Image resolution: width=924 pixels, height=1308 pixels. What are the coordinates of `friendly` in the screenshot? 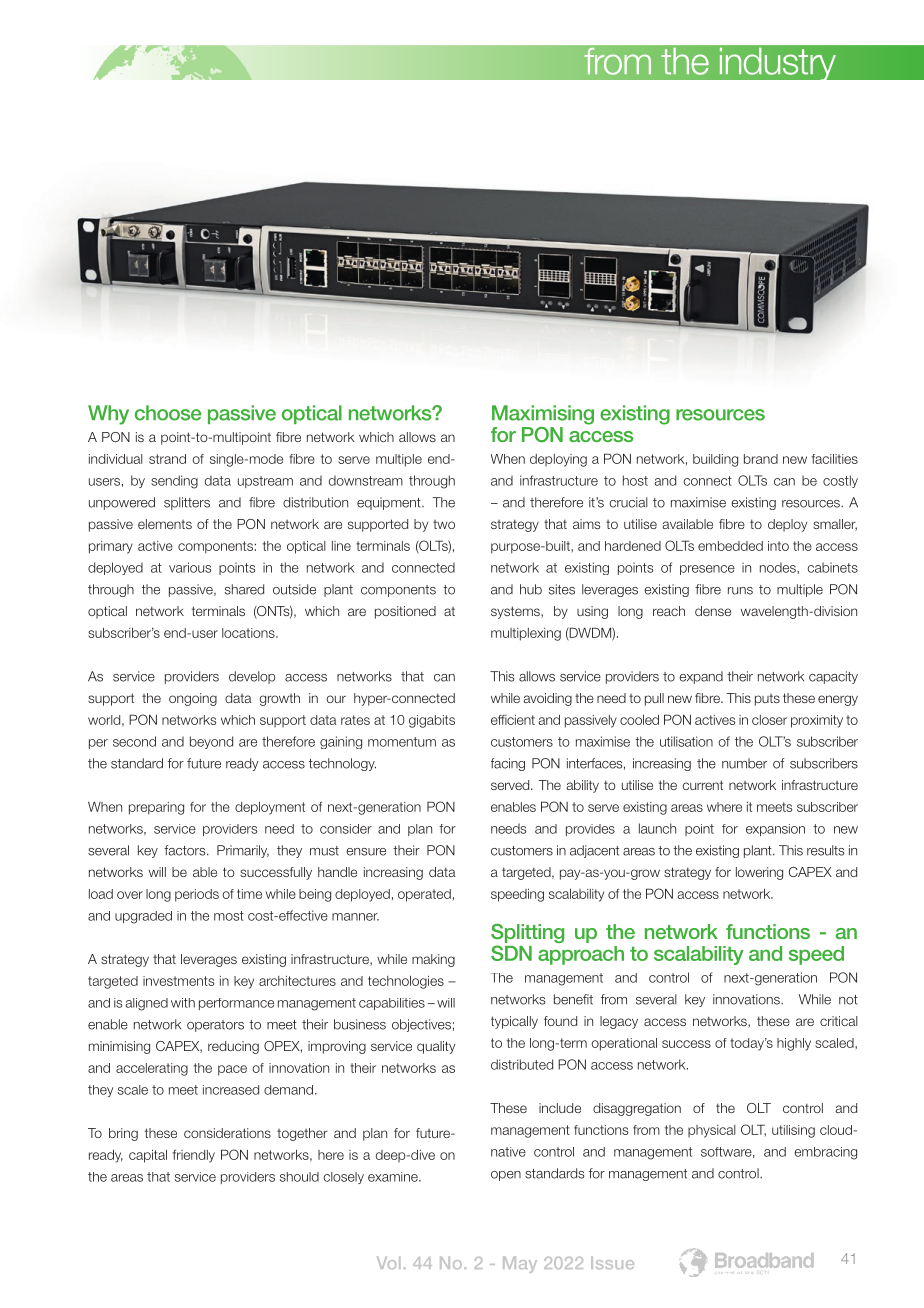 It's located at (194, 1156).
